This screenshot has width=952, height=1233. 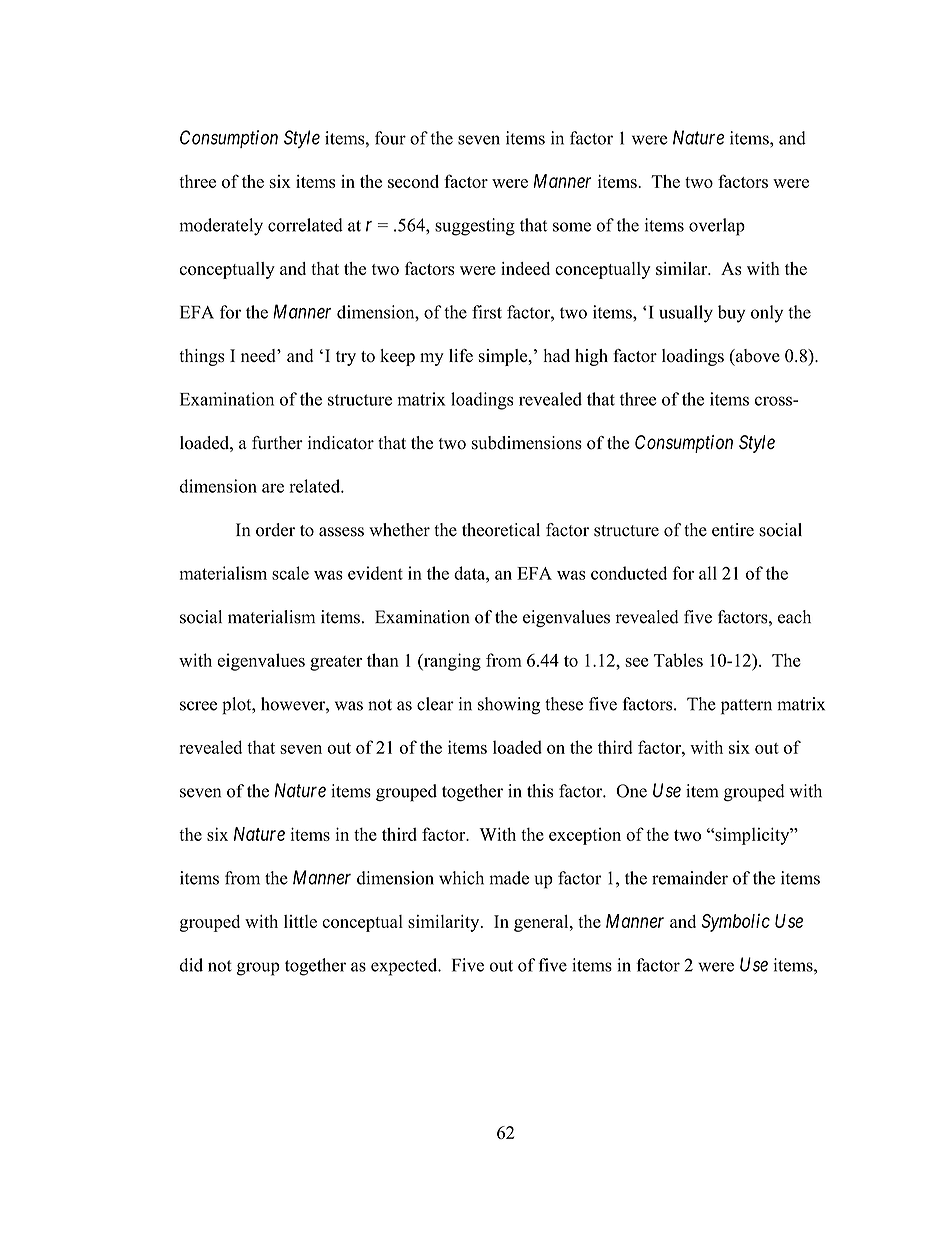 I want to click on order, so click(x=275, y=530).
